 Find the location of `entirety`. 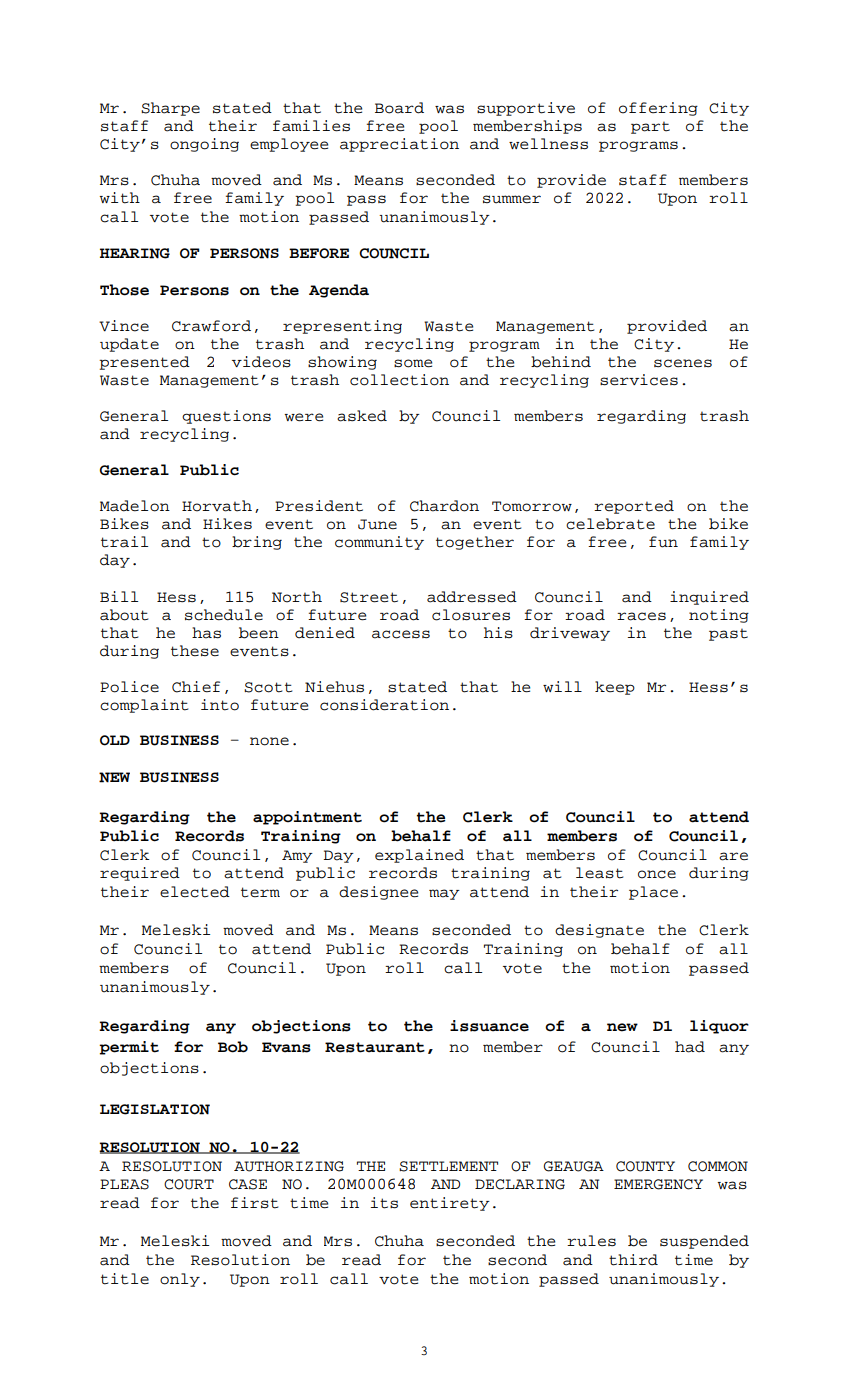

entirety is located at coordinates (450, 1204).
